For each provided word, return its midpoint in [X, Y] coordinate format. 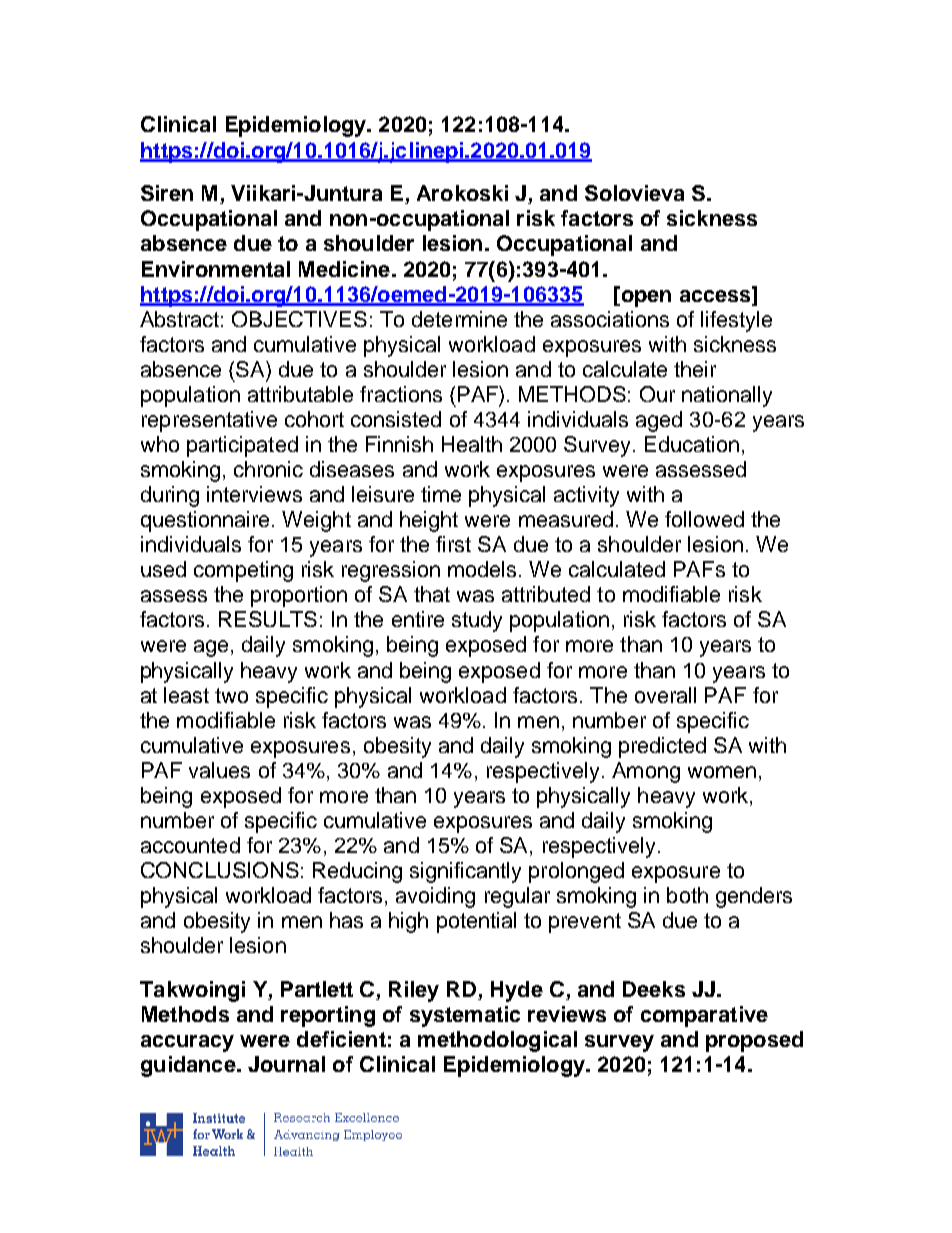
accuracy [187, 1043]
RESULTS [268, 619]
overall [665, 695]
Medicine [344, 269]
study [477, 621]
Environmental [216, 269]
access [716, 294]
